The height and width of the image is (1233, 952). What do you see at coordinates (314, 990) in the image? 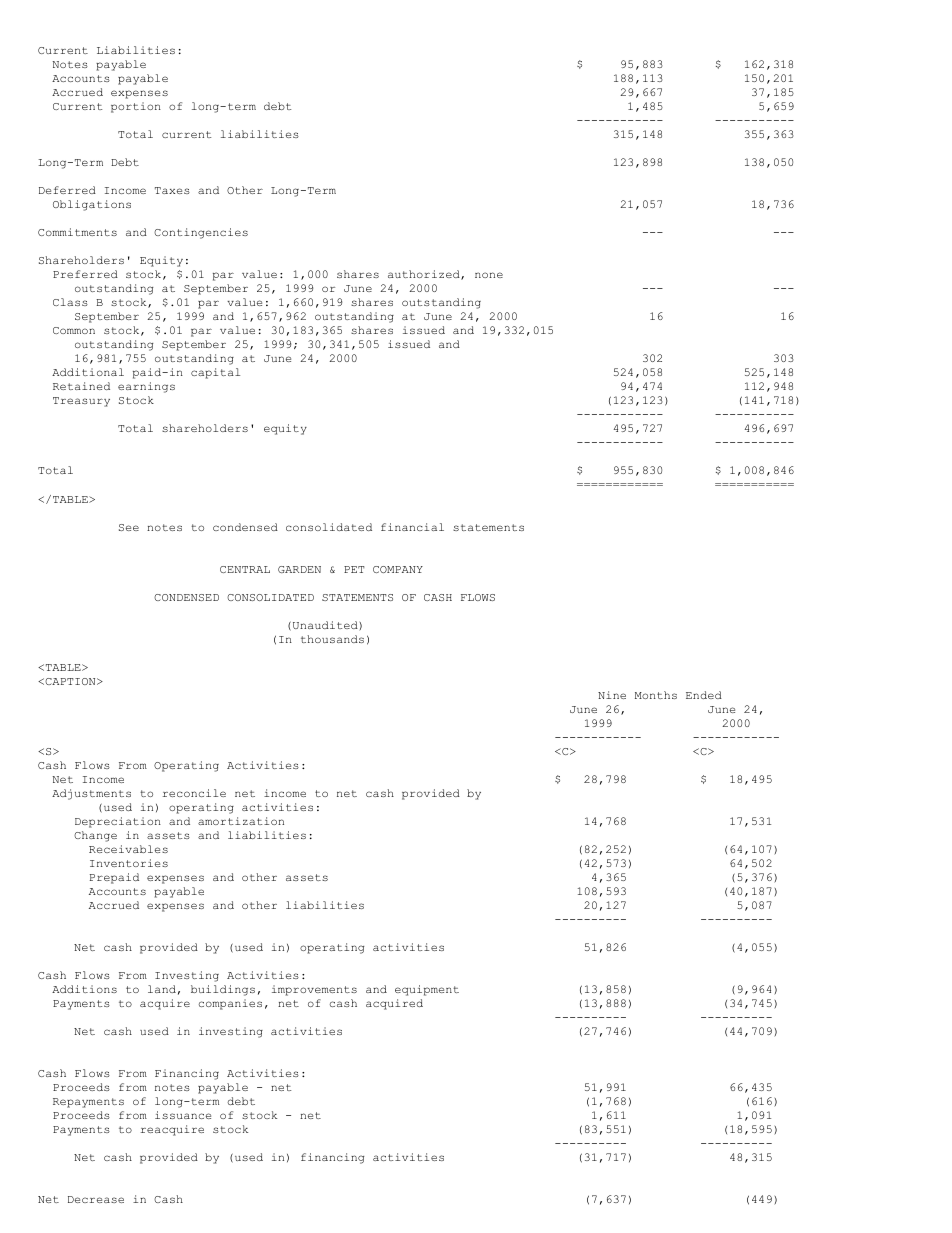
I see `improvements` at bounding box center [314, 990].
